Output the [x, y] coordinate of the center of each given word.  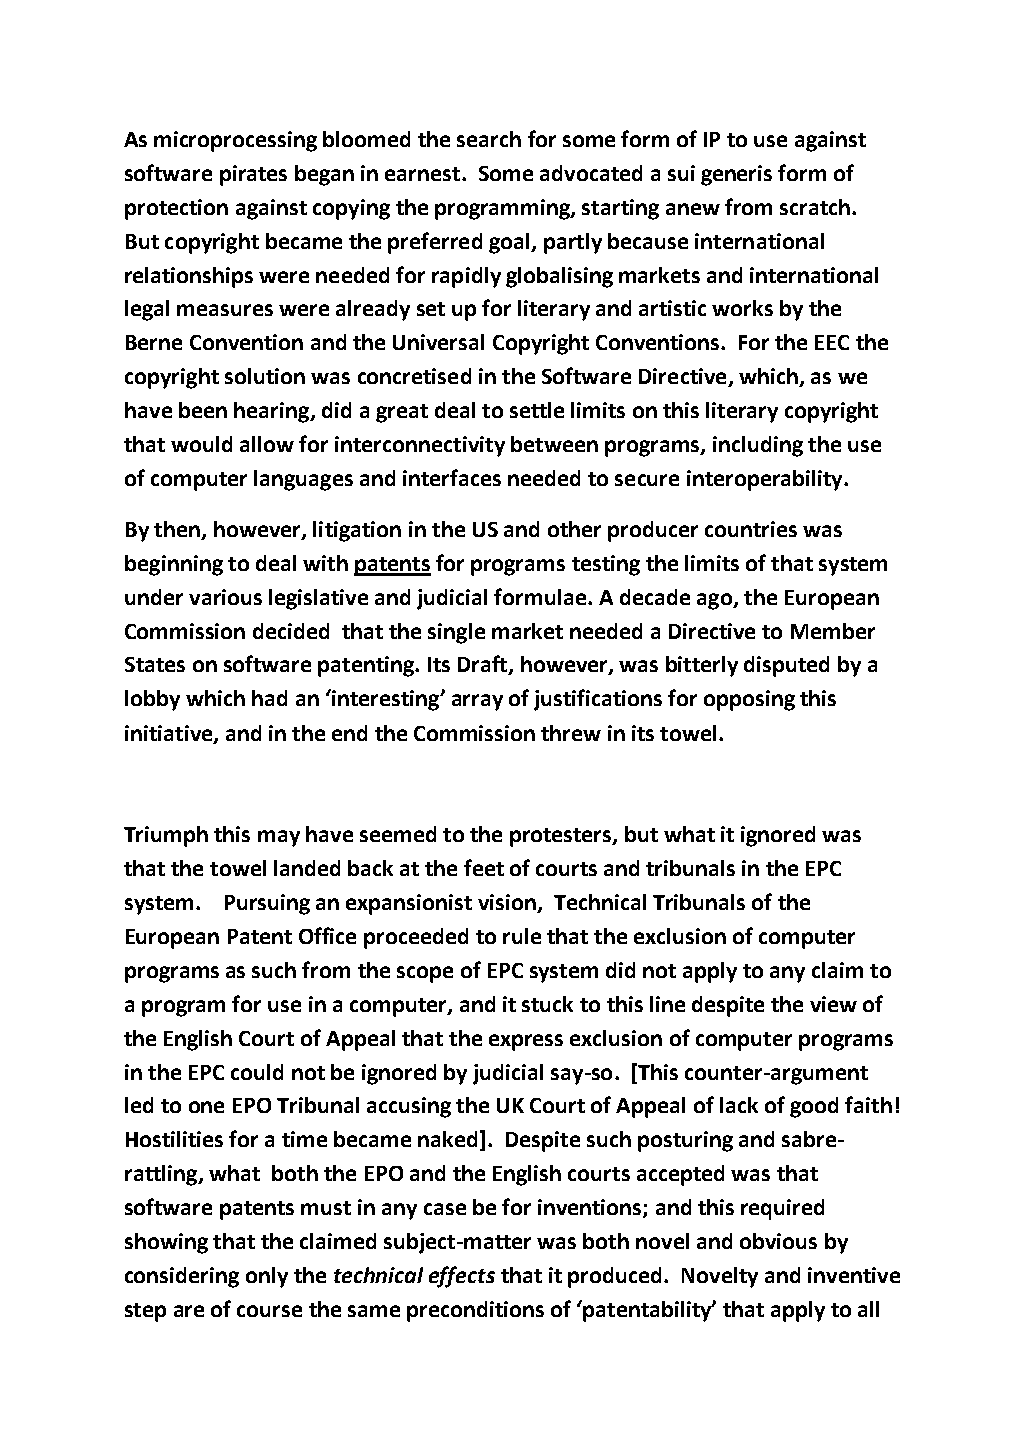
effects [462, 1277]
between [554, 444]
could [257, 1072]
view [833, 1004]
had [269, 698]
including [758, 446]
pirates [253, 175]
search [489, 139]
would [201, 444]
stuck [547, 1004]
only [267, 1277]
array [477, 702]
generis [736, 175]
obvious [778, 1241]
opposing [749, 700]
